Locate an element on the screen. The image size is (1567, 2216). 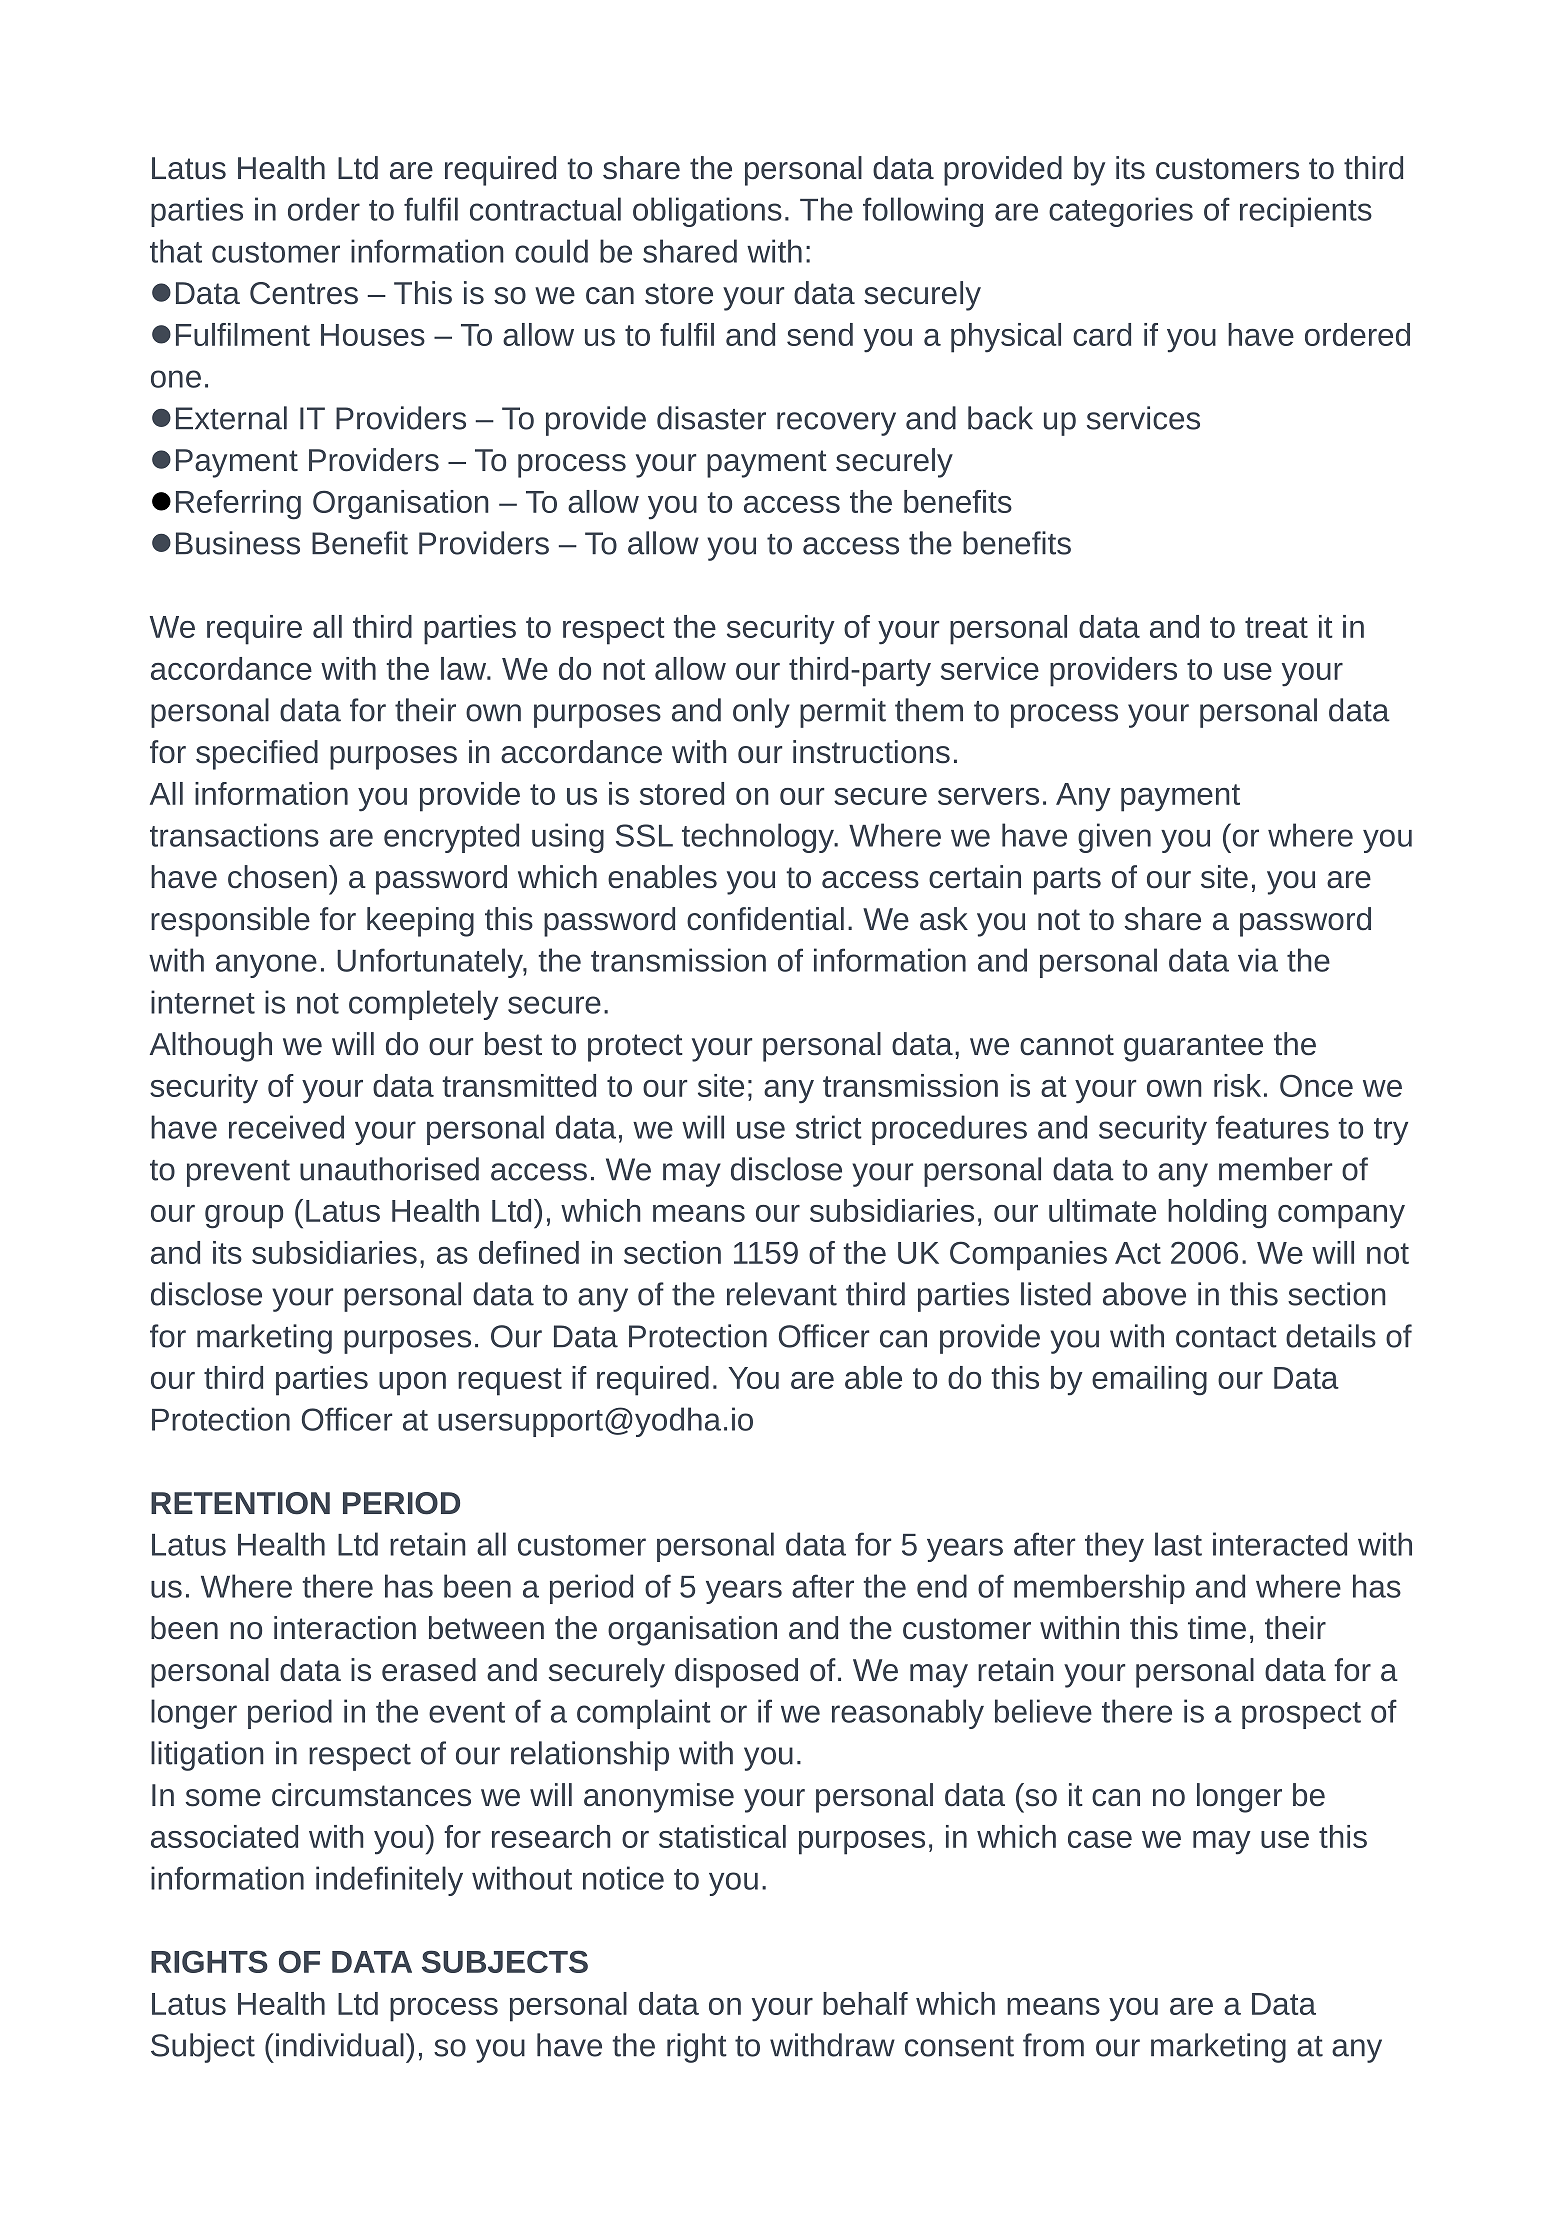
from is located at coordinates (1053, 2045).
